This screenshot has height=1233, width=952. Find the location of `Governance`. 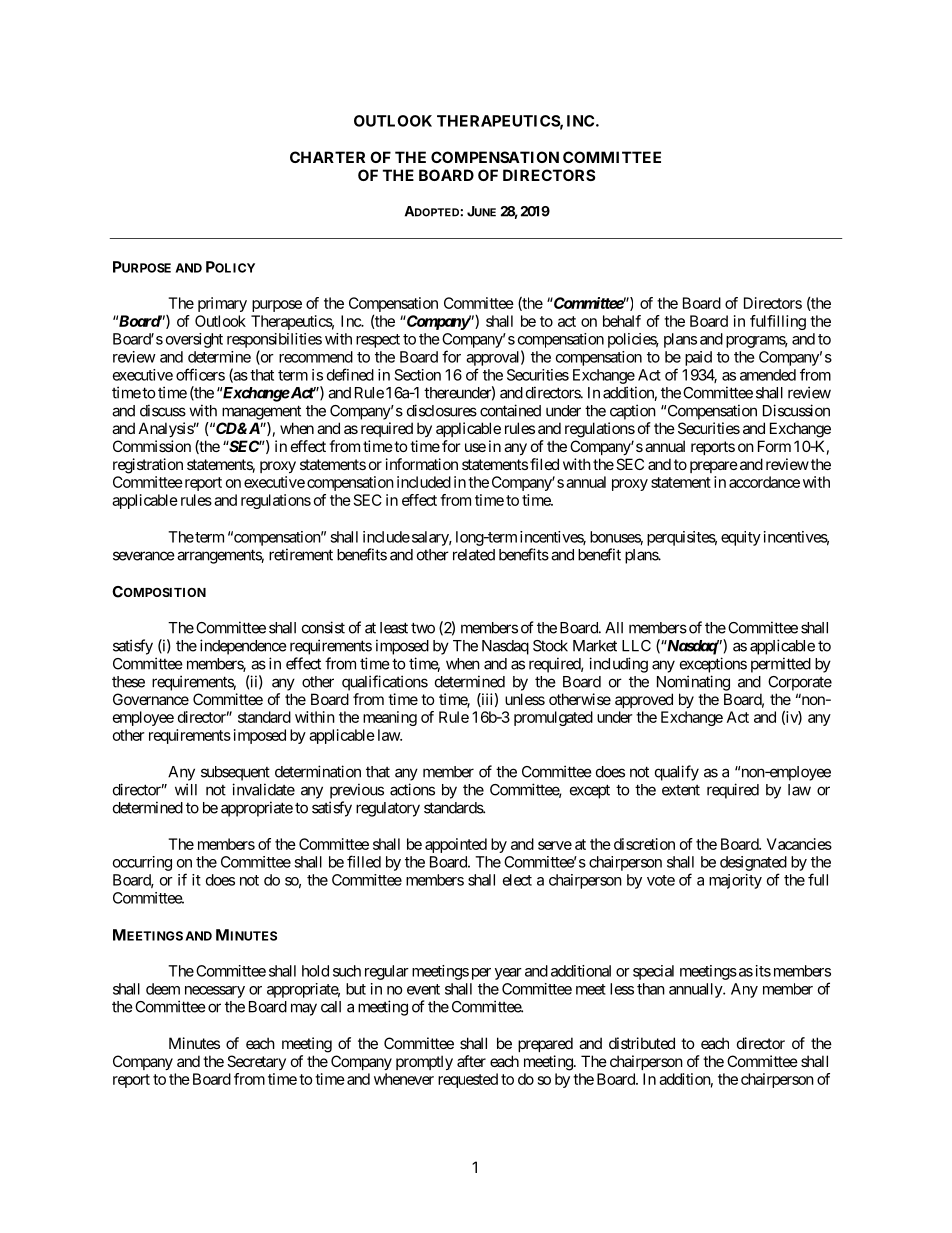

Governance is located at coordinates (151, 699).
